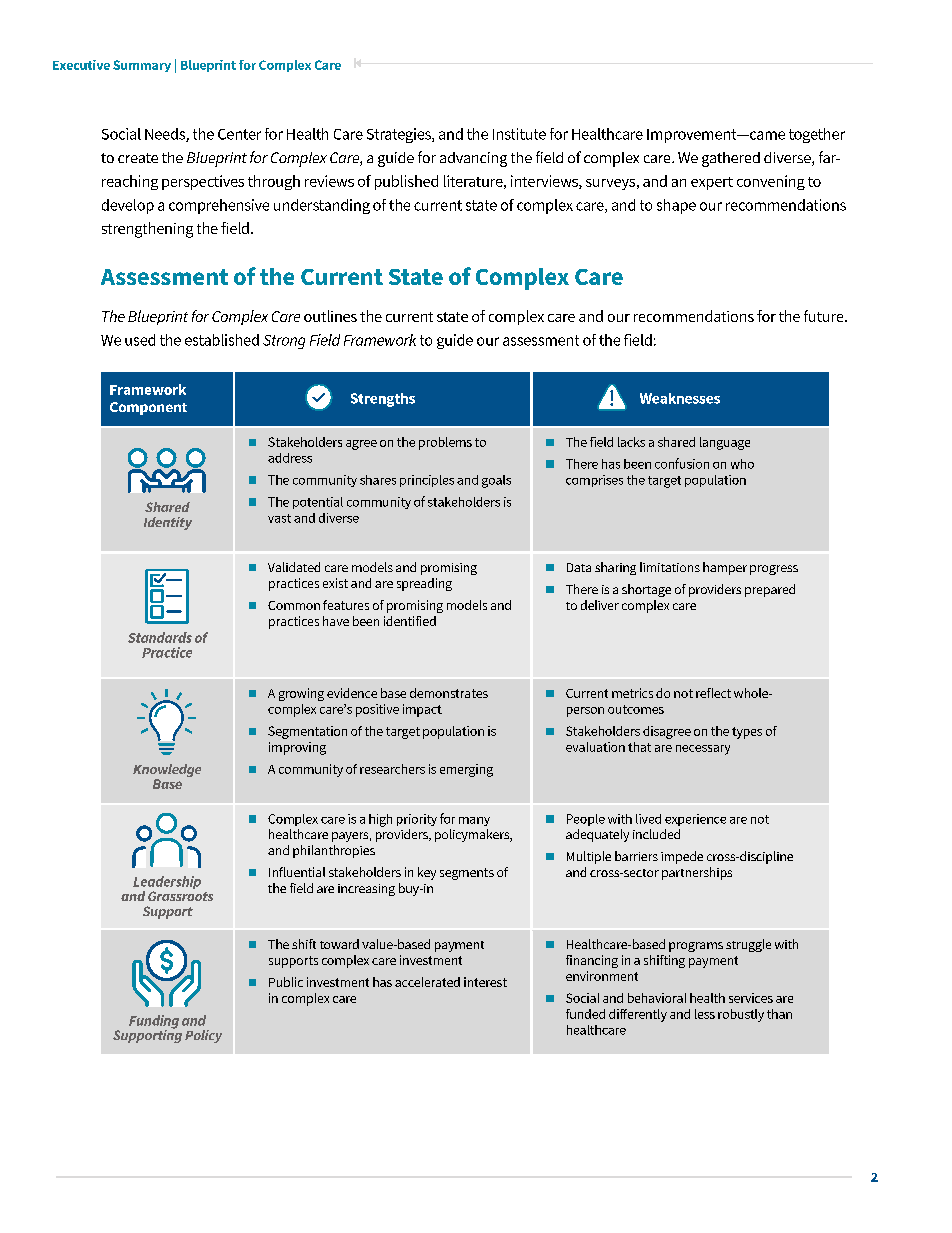 This screenshot has height=1233, width=952. I want to click on spreading, so click(424, 584).
